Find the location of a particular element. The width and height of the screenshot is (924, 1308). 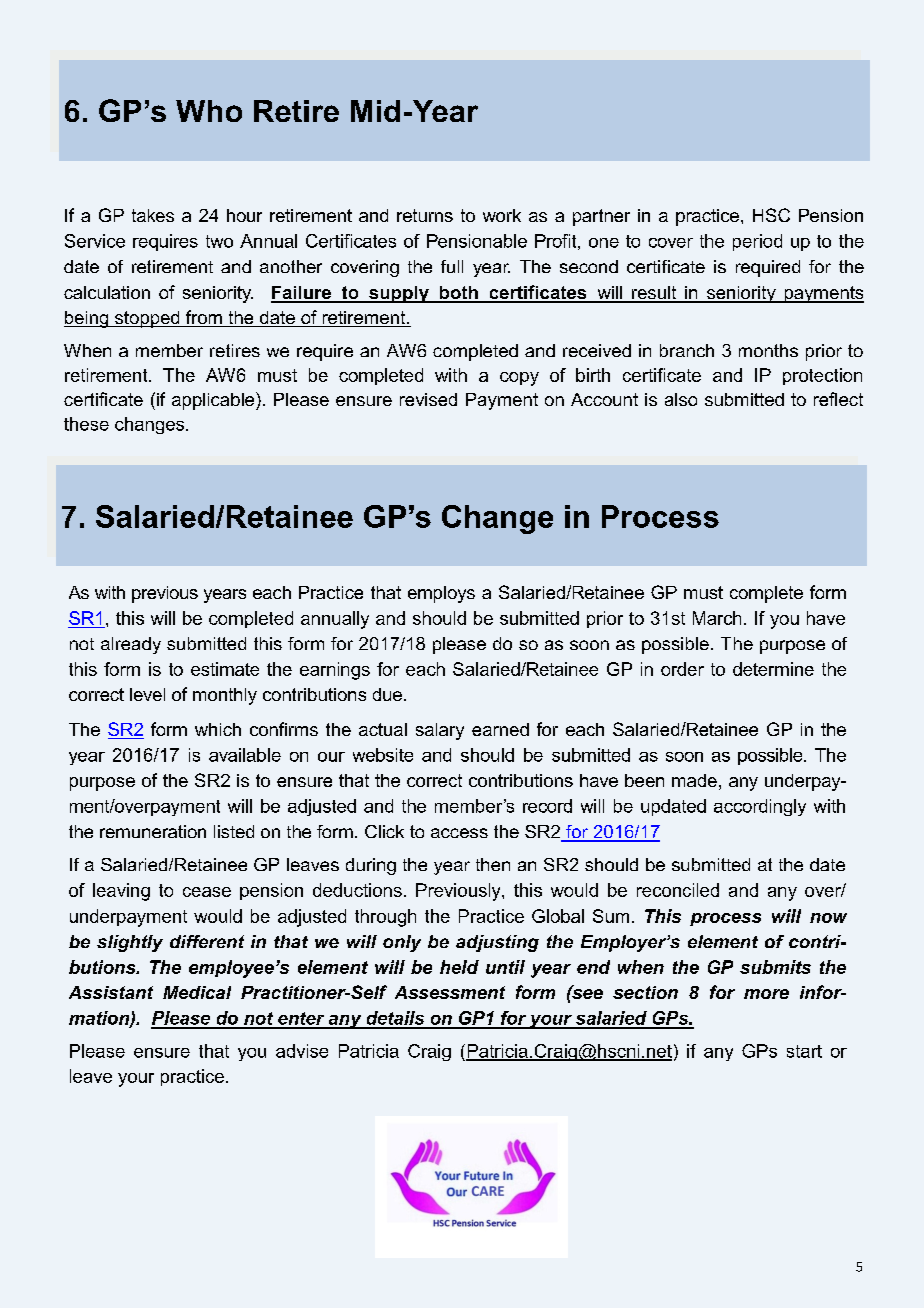

also is located at coordinates (681, 399).
